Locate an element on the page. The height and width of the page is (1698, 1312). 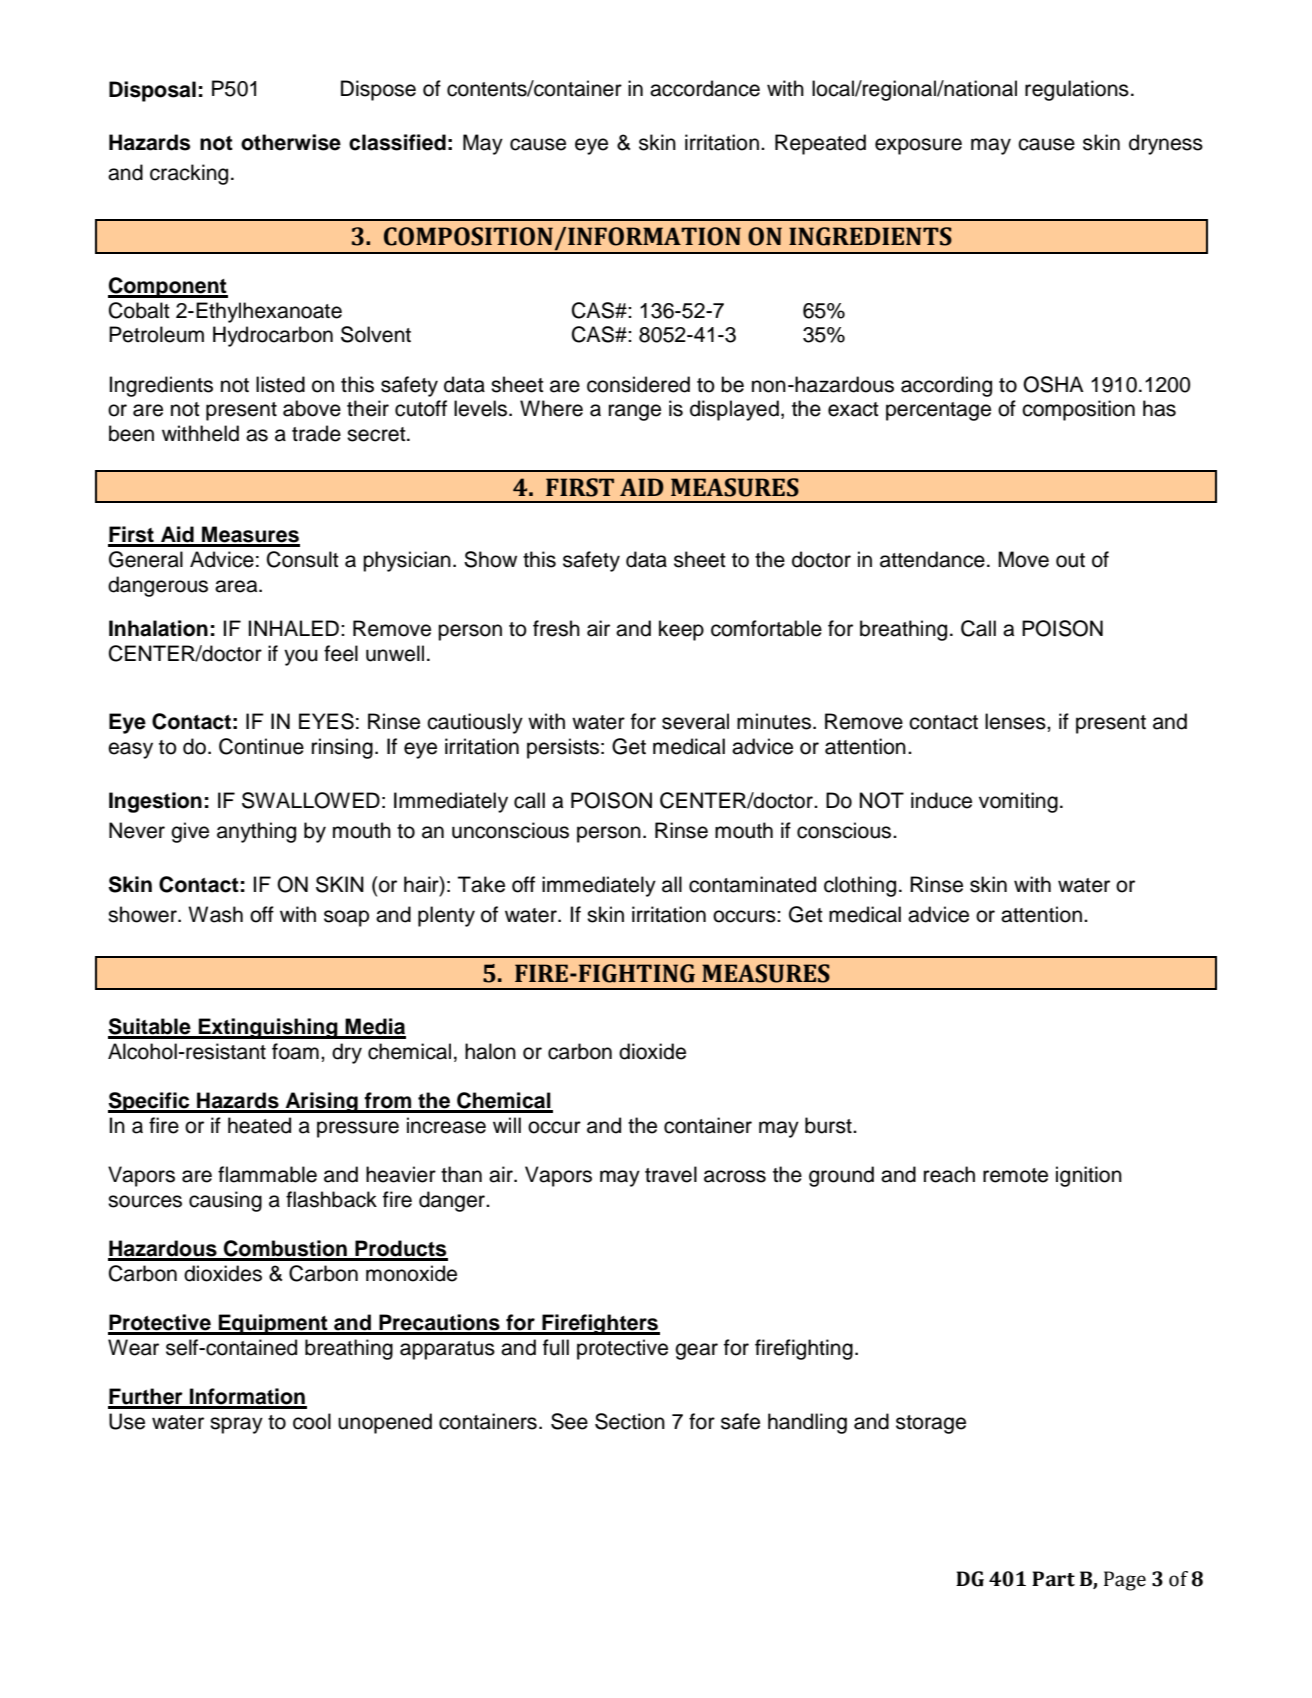
regulations is located at coordinates (1077, 90).
